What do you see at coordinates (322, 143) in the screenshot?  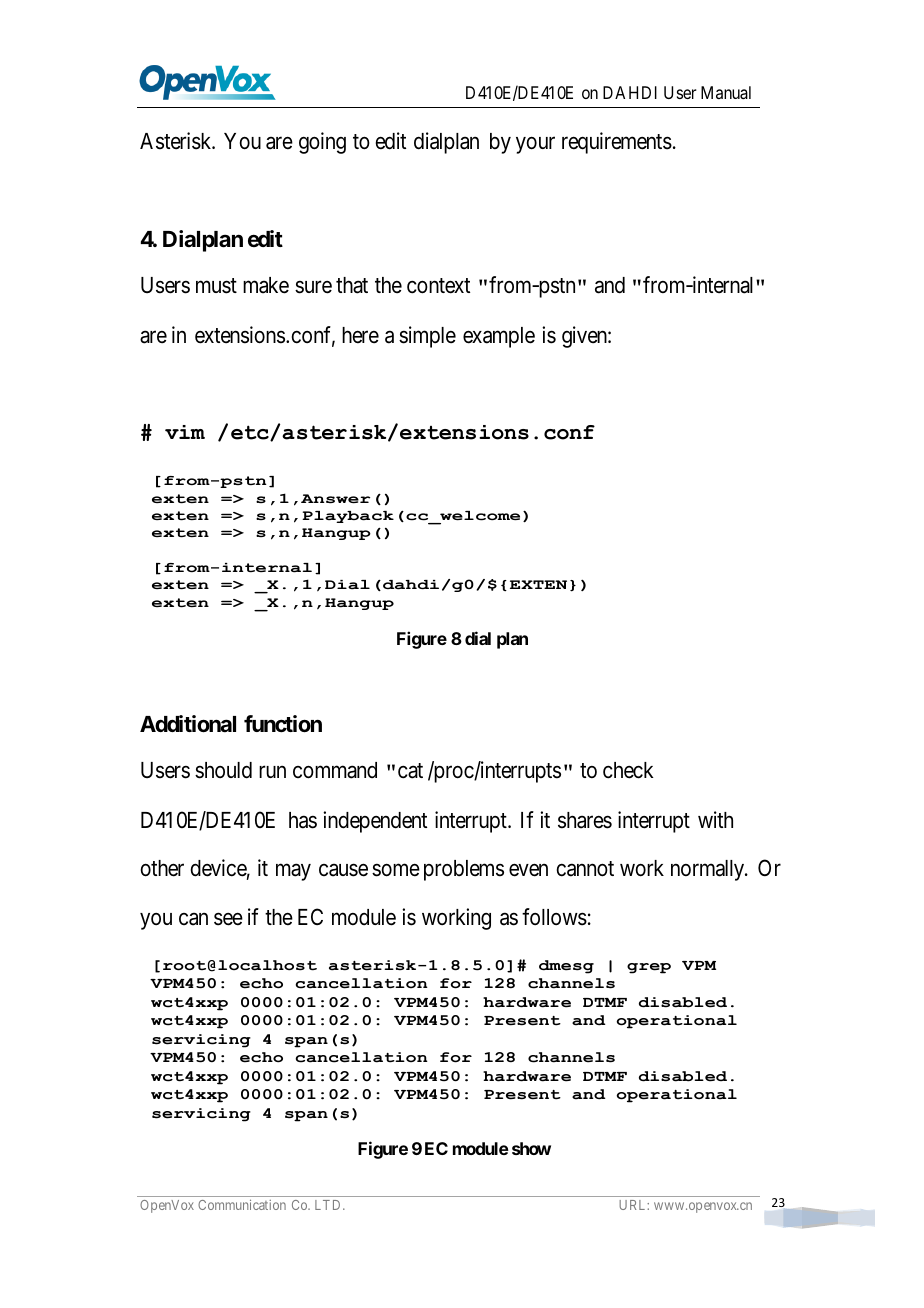 I see `going` at bounding box center [322, 143].
